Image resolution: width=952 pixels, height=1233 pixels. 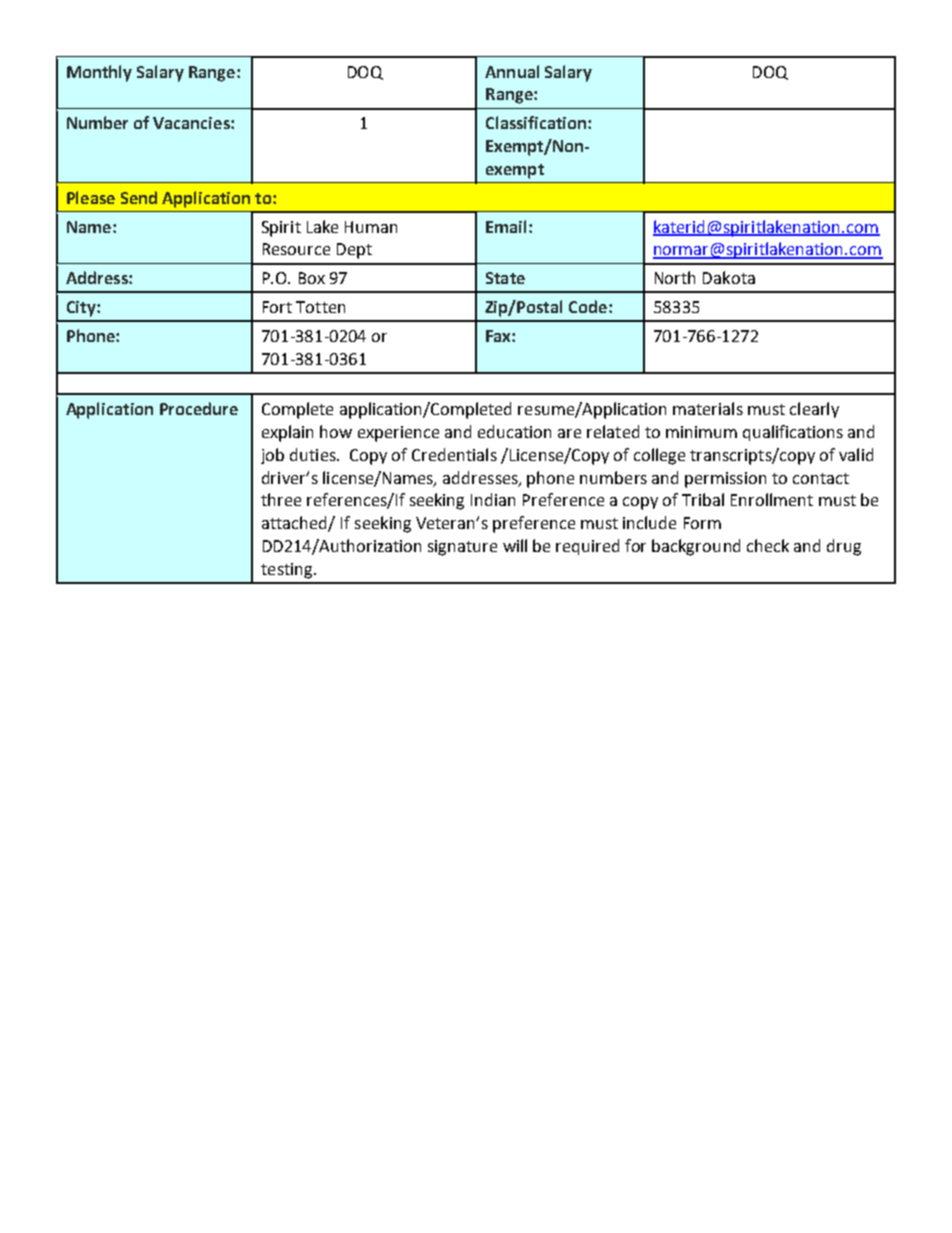 I want to click on Classification, so click(x=536, y=122).
